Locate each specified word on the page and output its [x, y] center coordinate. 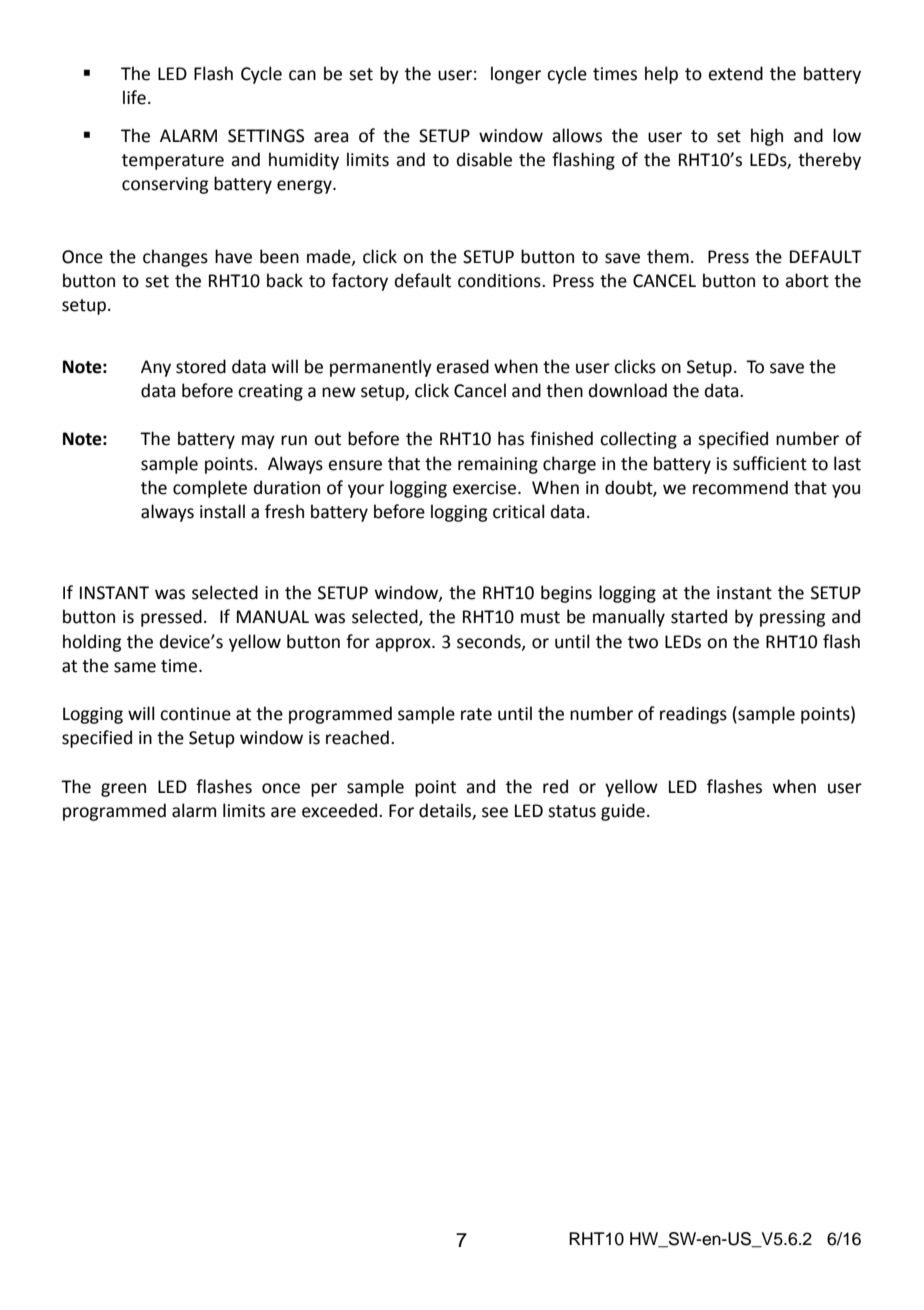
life [134, 97]
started [699, 616]
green [123, 790]
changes [175, 258]
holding [92, 643]
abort [807, 280]
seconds [490, 642]
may [258, 442]
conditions [500, 280]
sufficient [770, 463]
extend [735, 73]
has [511, 438]
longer [516, 75]
